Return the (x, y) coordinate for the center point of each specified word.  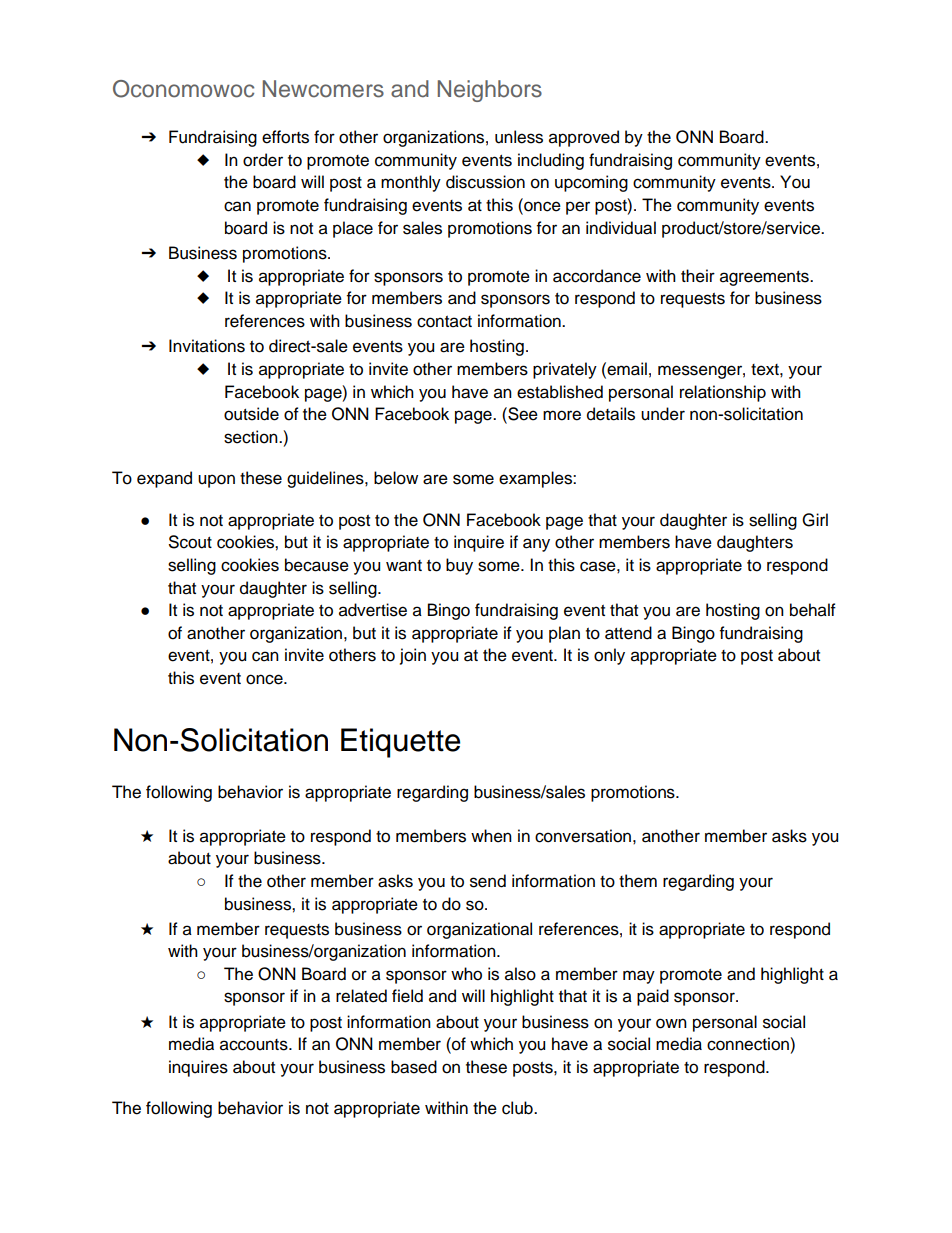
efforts (285, 137)
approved (584, 138)
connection (749, 1044)
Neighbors (490, 91)
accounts (255, 1045)
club (518, 1108)
